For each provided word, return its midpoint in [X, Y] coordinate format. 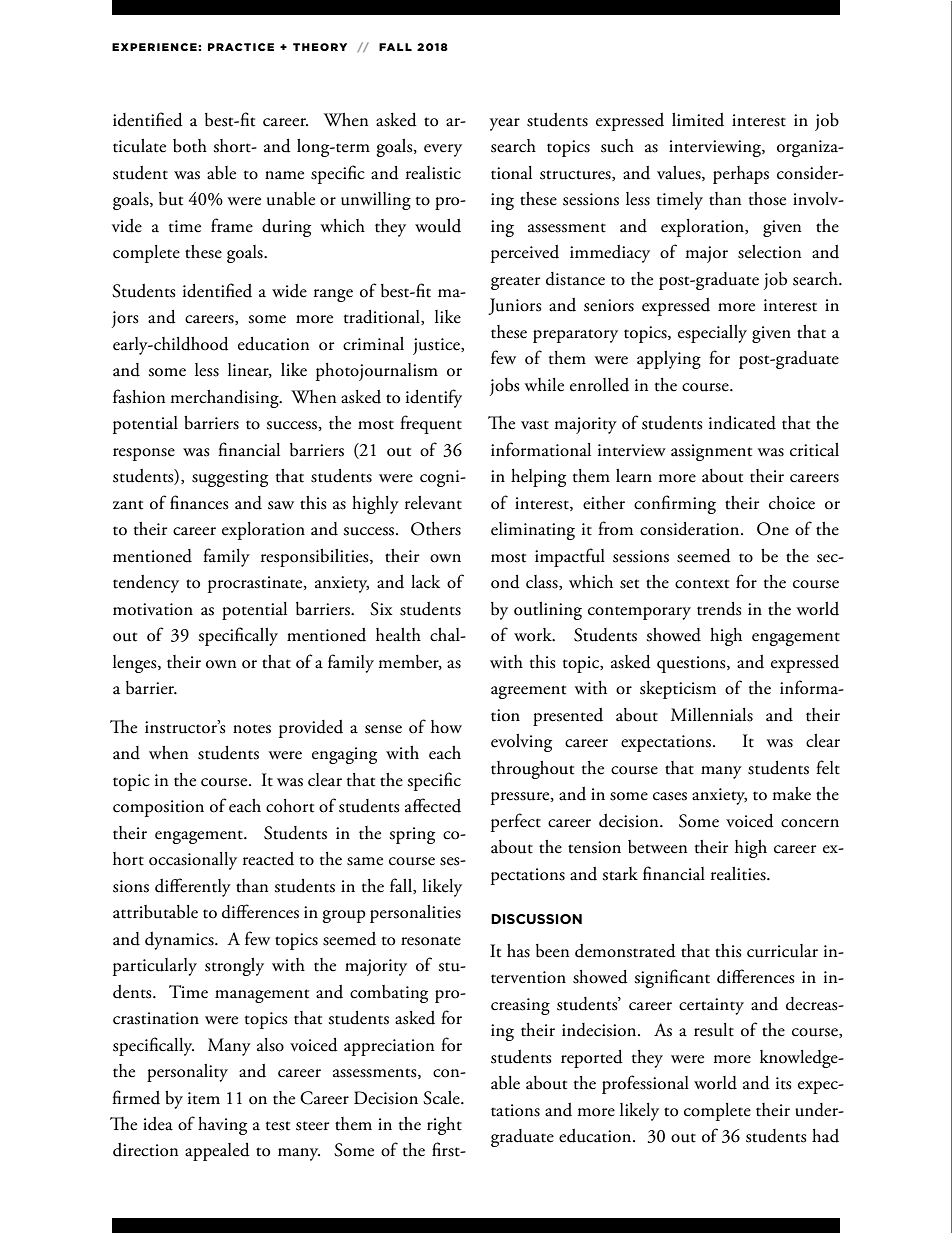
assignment [711, 452]
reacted [268, 859]
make [791, 794]
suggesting [230, 478]
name [284, 175]
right [444, 1126]
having [222, 1126]
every [443, 150]
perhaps [741, 175]
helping [538, 478]
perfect [516, 822]
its [784, 1083]
